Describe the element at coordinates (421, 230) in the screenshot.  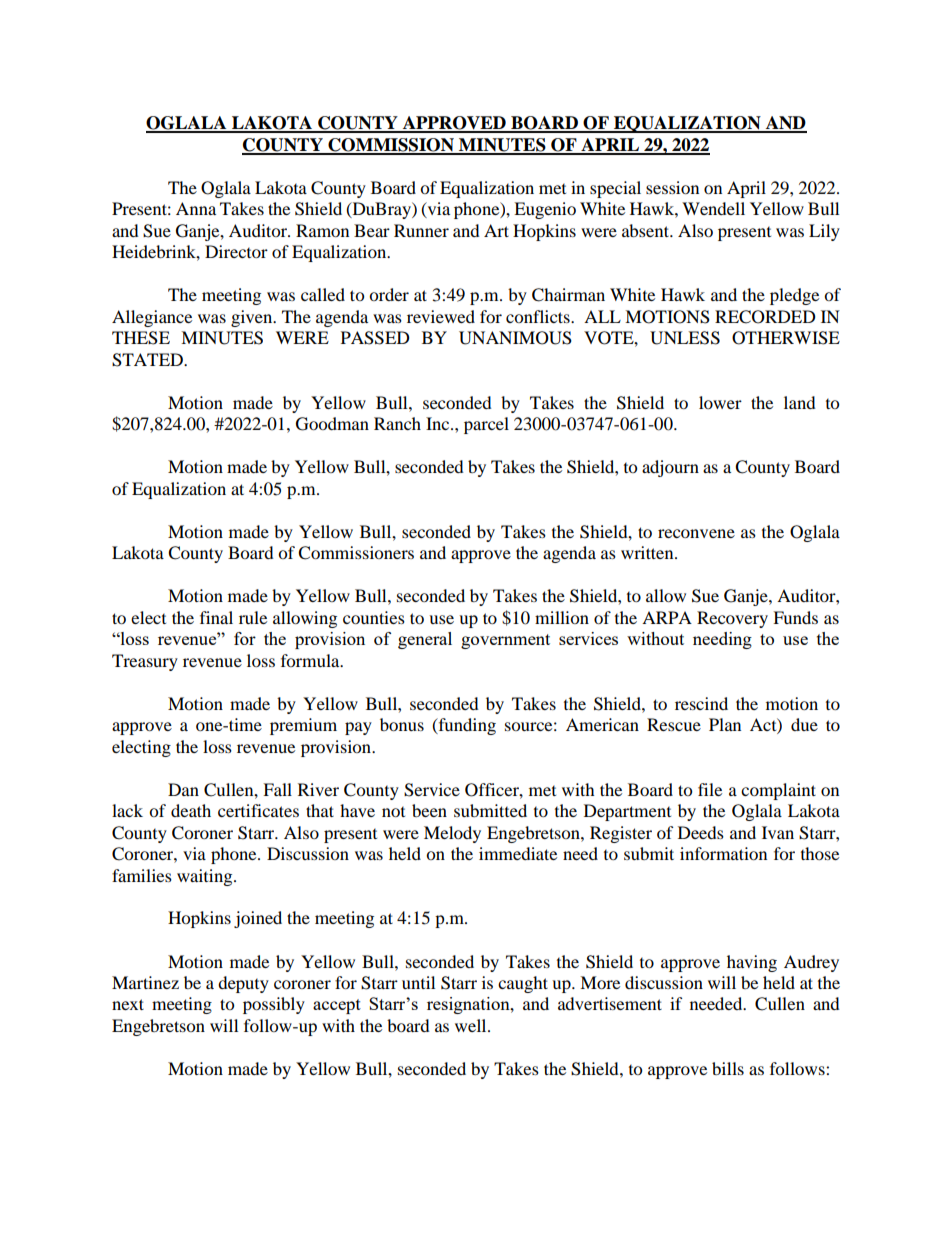
I see `Runner` at that location.
